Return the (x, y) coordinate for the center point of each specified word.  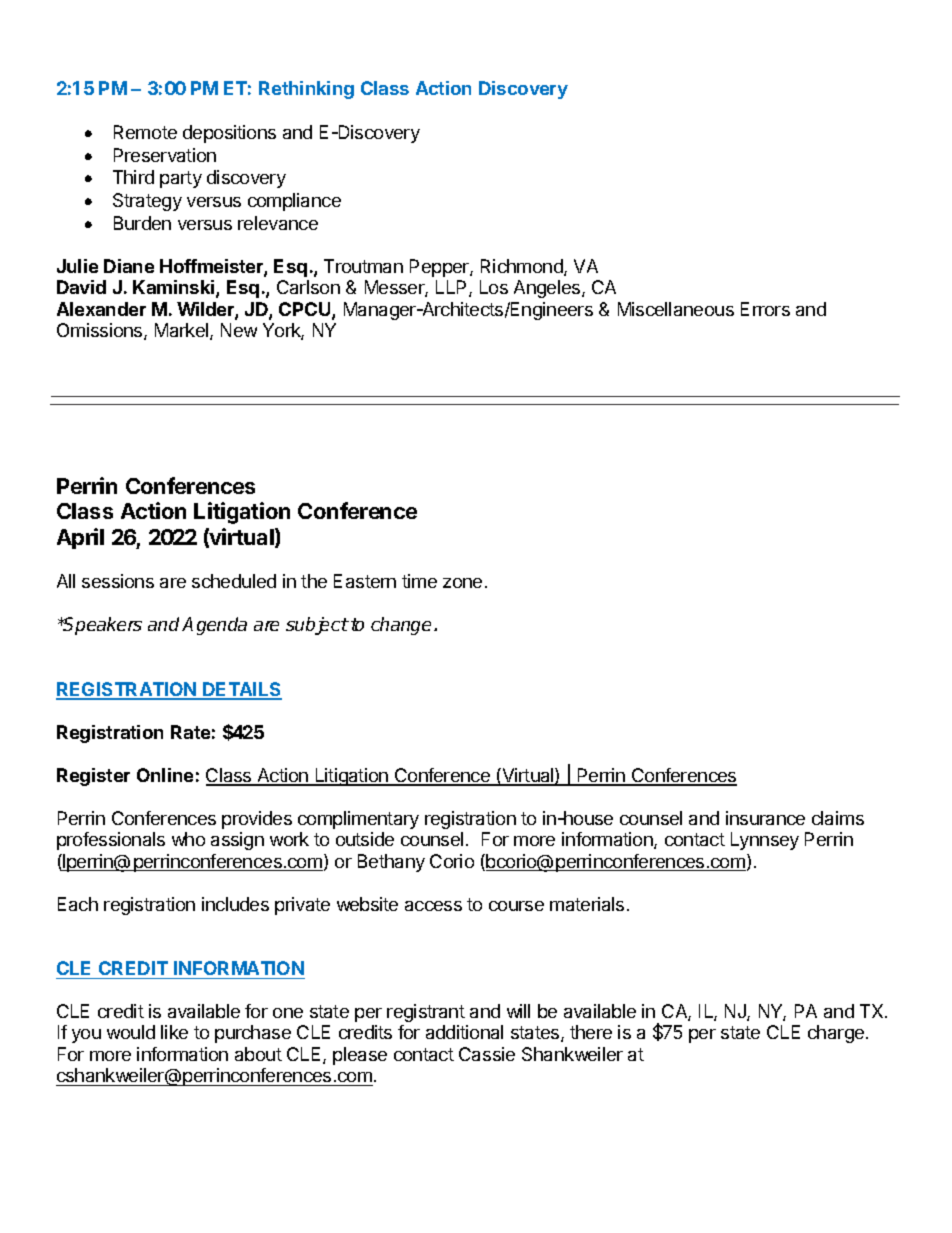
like (174, 1032)
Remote (145, 132)
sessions (118, 581)
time (419, 581)
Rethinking (306, 90)
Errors (765, 309)
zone (462, 583)
